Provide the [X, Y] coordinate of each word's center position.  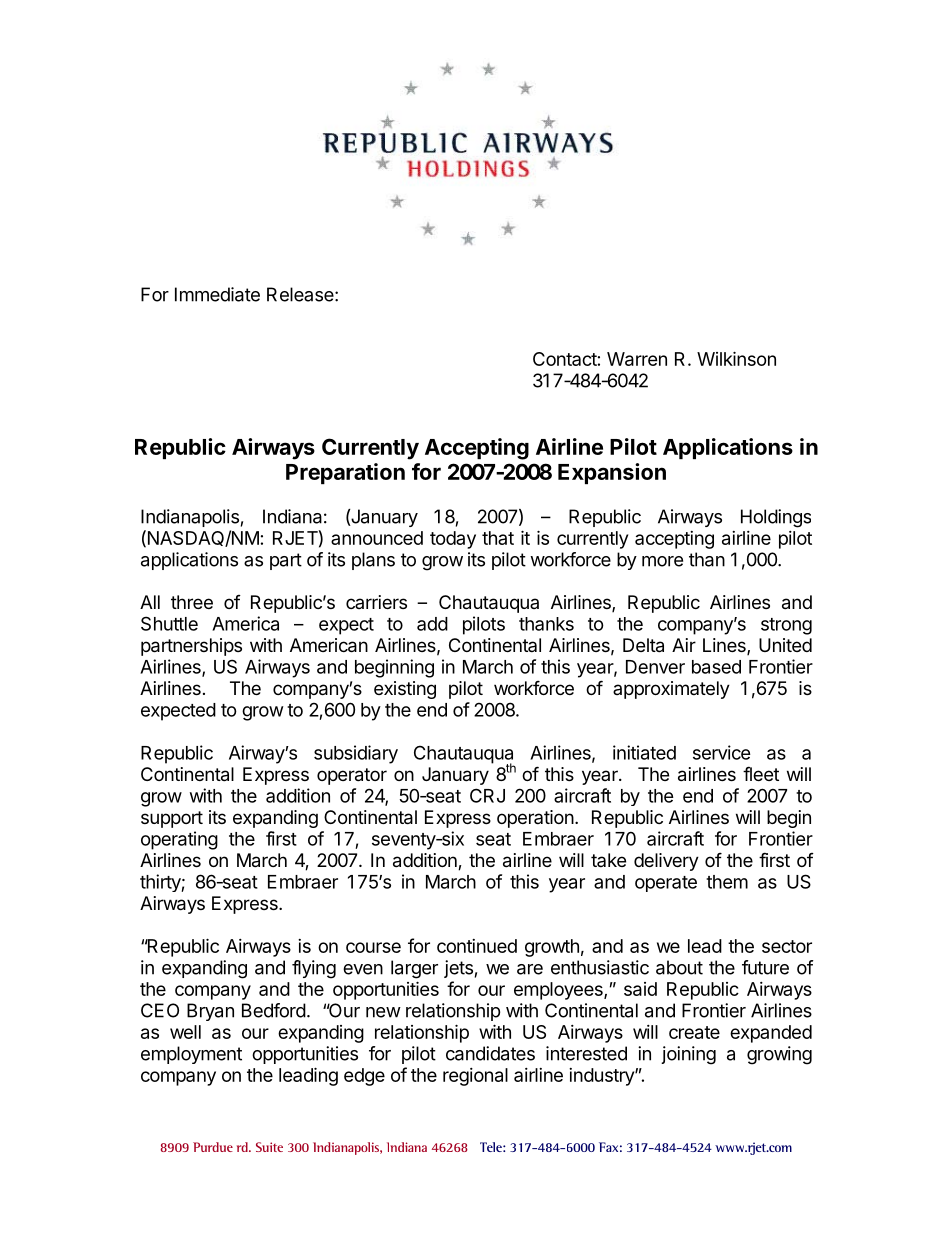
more [662, 561]
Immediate [217, 294]
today [453, 540]
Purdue [213, 1147]
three [192, 602]
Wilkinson [736, 358]
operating [179, 840]
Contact [565, 359]
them [727, 882]
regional [475, 1077]
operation [535, 819]
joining [688, 1055]
